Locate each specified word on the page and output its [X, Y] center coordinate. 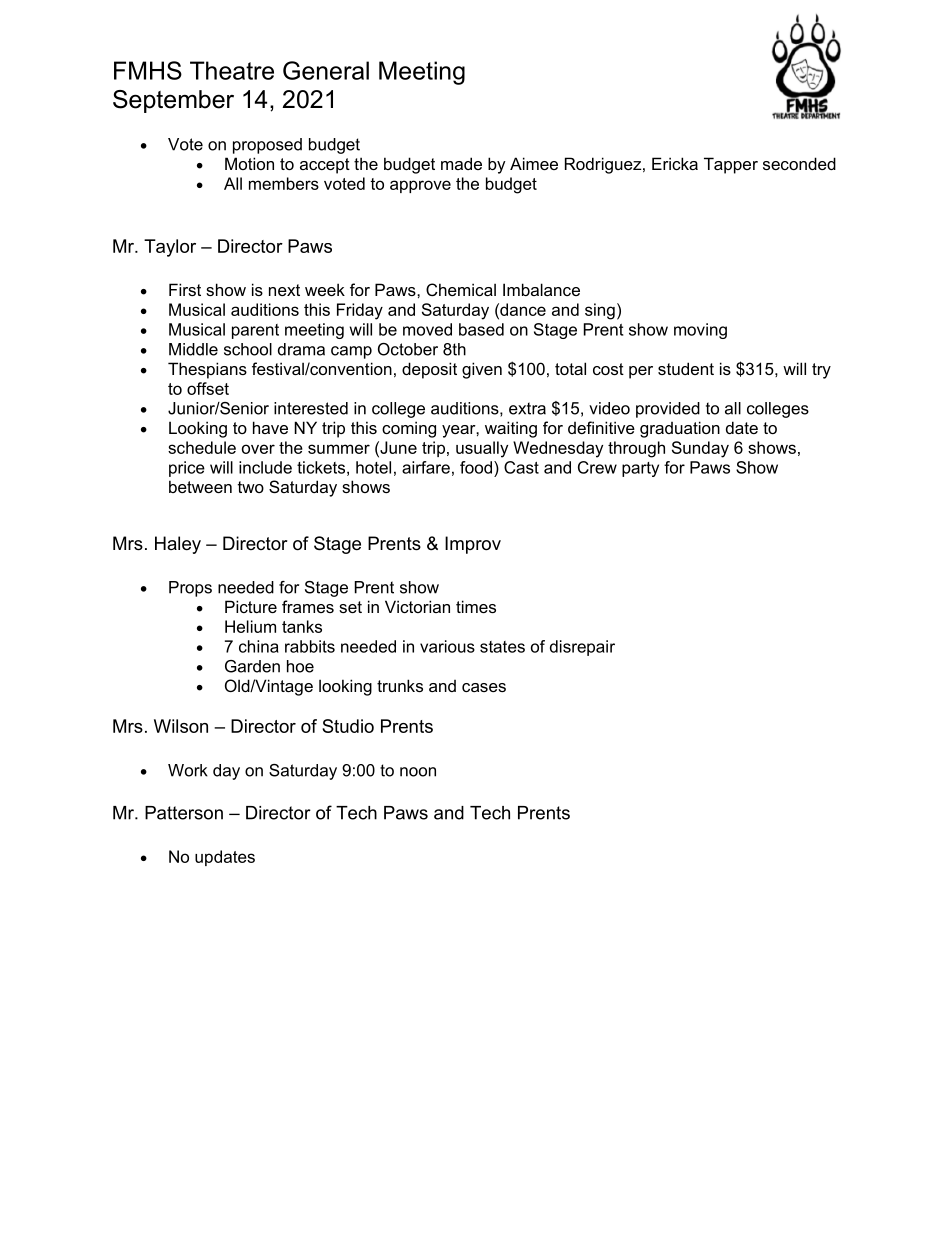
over [258, 449]
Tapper [731, 165]
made [461, 163]
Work [188, 770]
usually [482, 449]
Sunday [700, 449]
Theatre [232, 70]
